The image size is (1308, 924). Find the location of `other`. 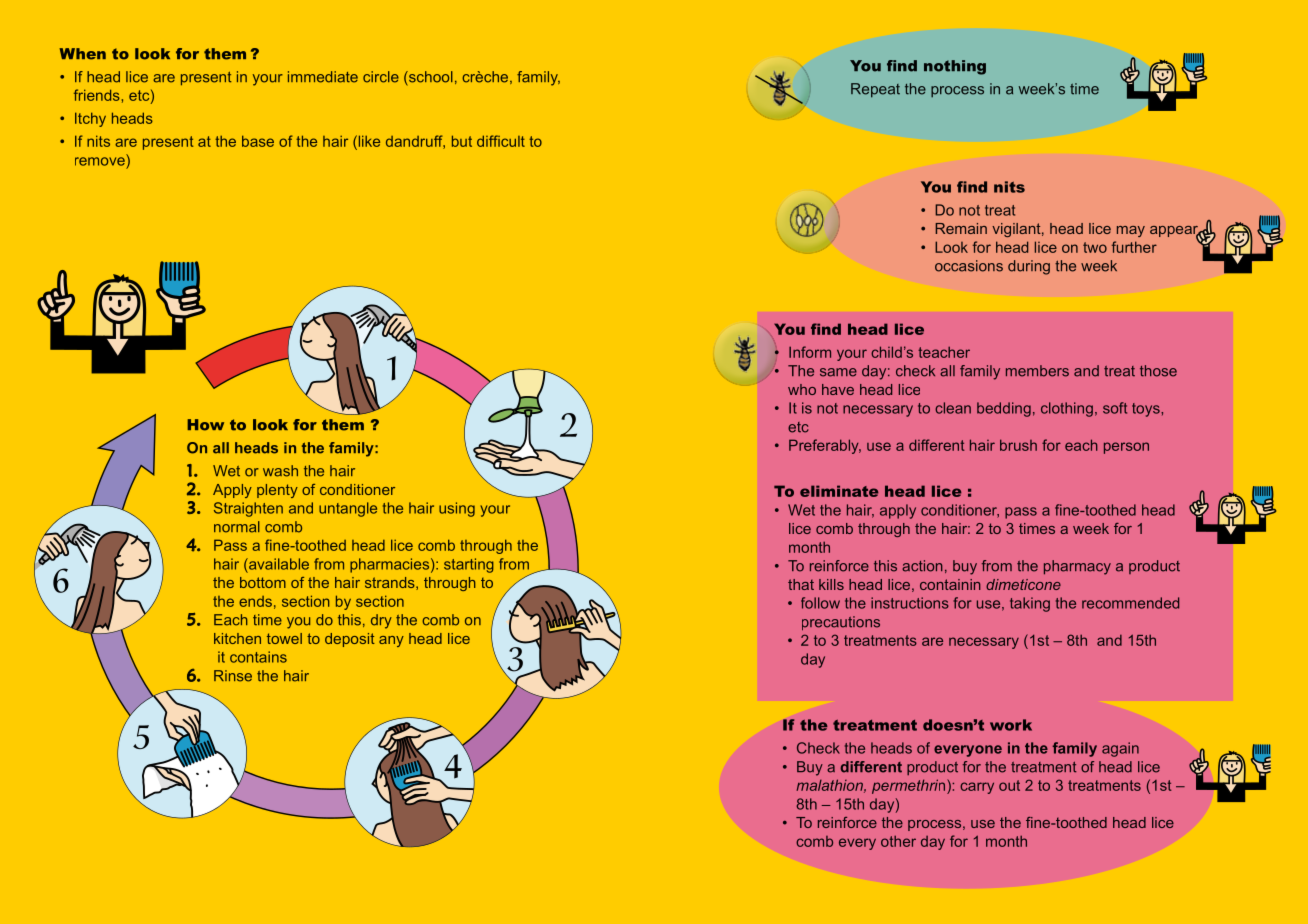

other is located at coordinates (898, 841).
